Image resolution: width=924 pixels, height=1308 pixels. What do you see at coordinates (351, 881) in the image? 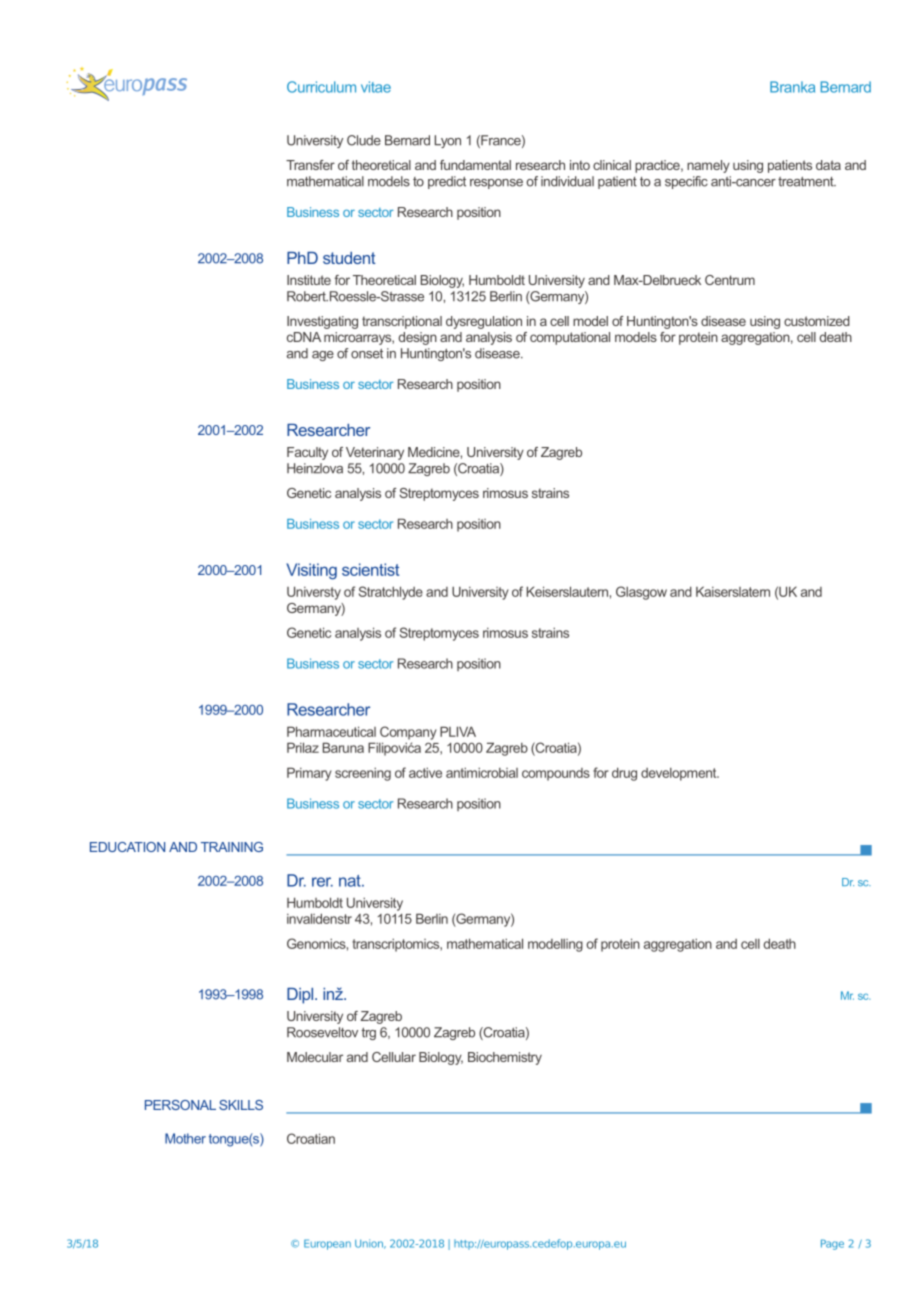
I see `nat` at bounding box center [351, 881].
